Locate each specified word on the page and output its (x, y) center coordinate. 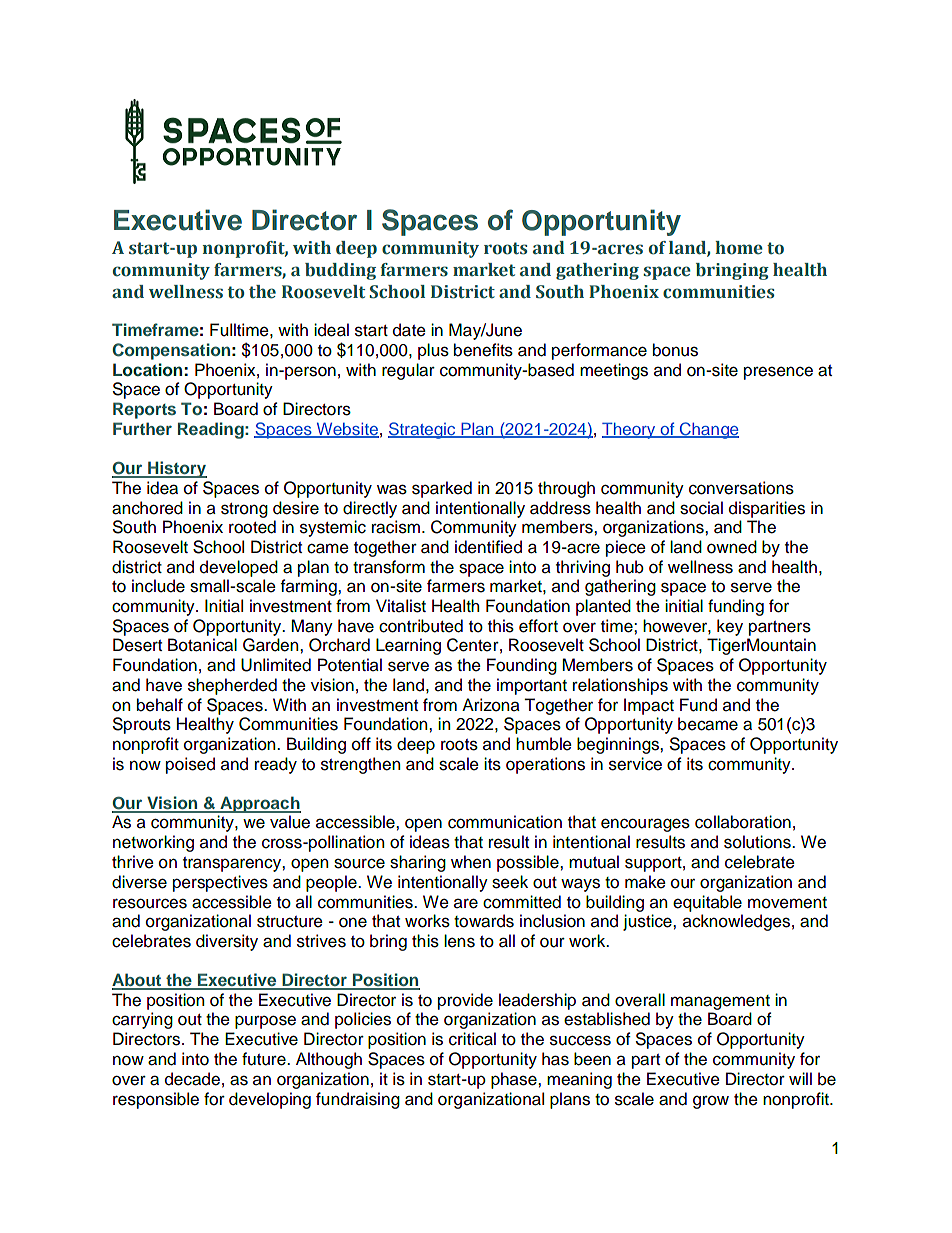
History (176, 469)
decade (192, 1079)
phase (515, 1080)
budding (340, 271)
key (730, 627)
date (409, 330)
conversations (741, 488)
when (471, 862)
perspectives (220, 883)
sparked (442, 489)
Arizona (491, 705)
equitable (707, 903)
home (739, 248)
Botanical (202, 645)
